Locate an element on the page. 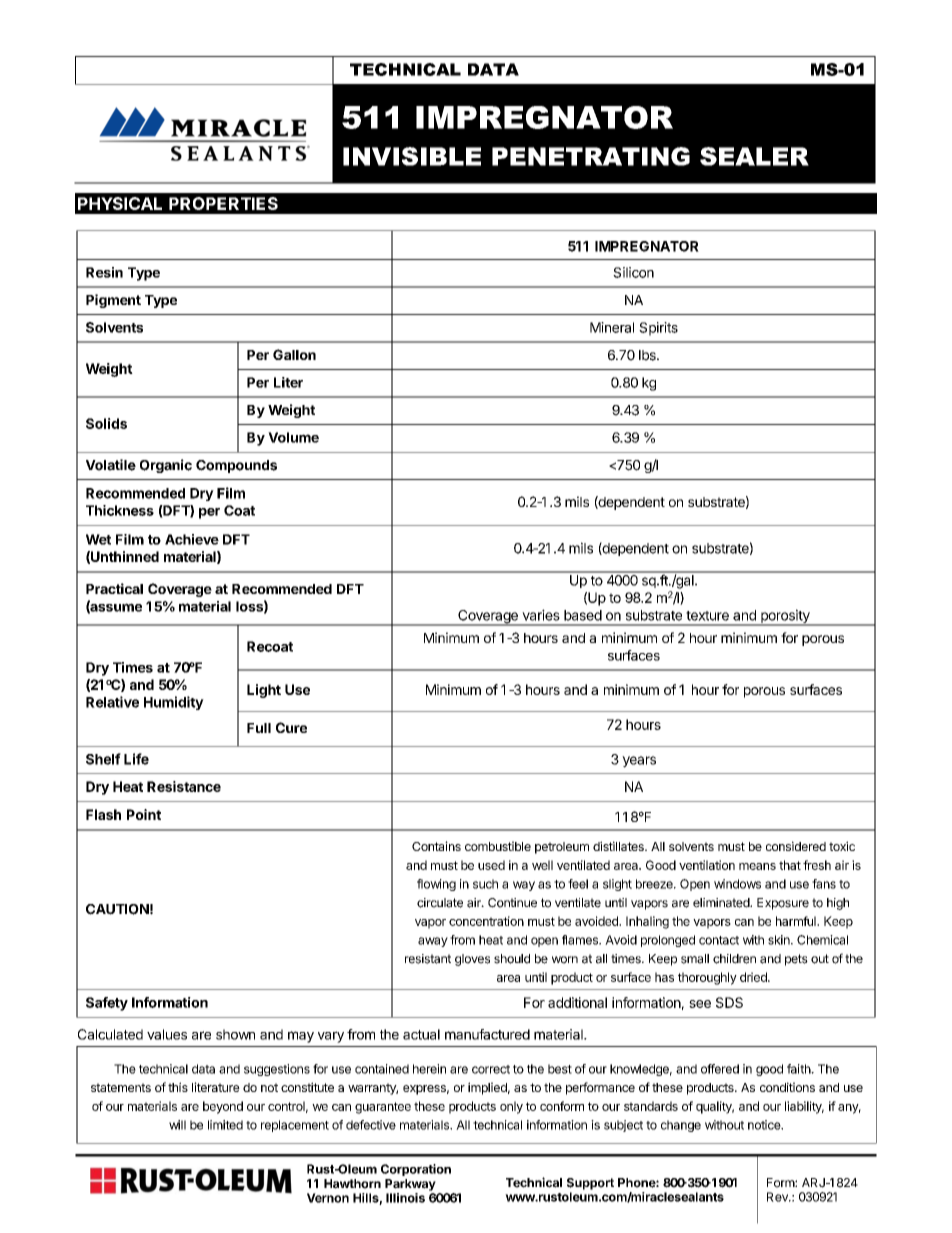 This document has height=1233, width=952. INVISIBLE is located at coordinates (412, 156).
